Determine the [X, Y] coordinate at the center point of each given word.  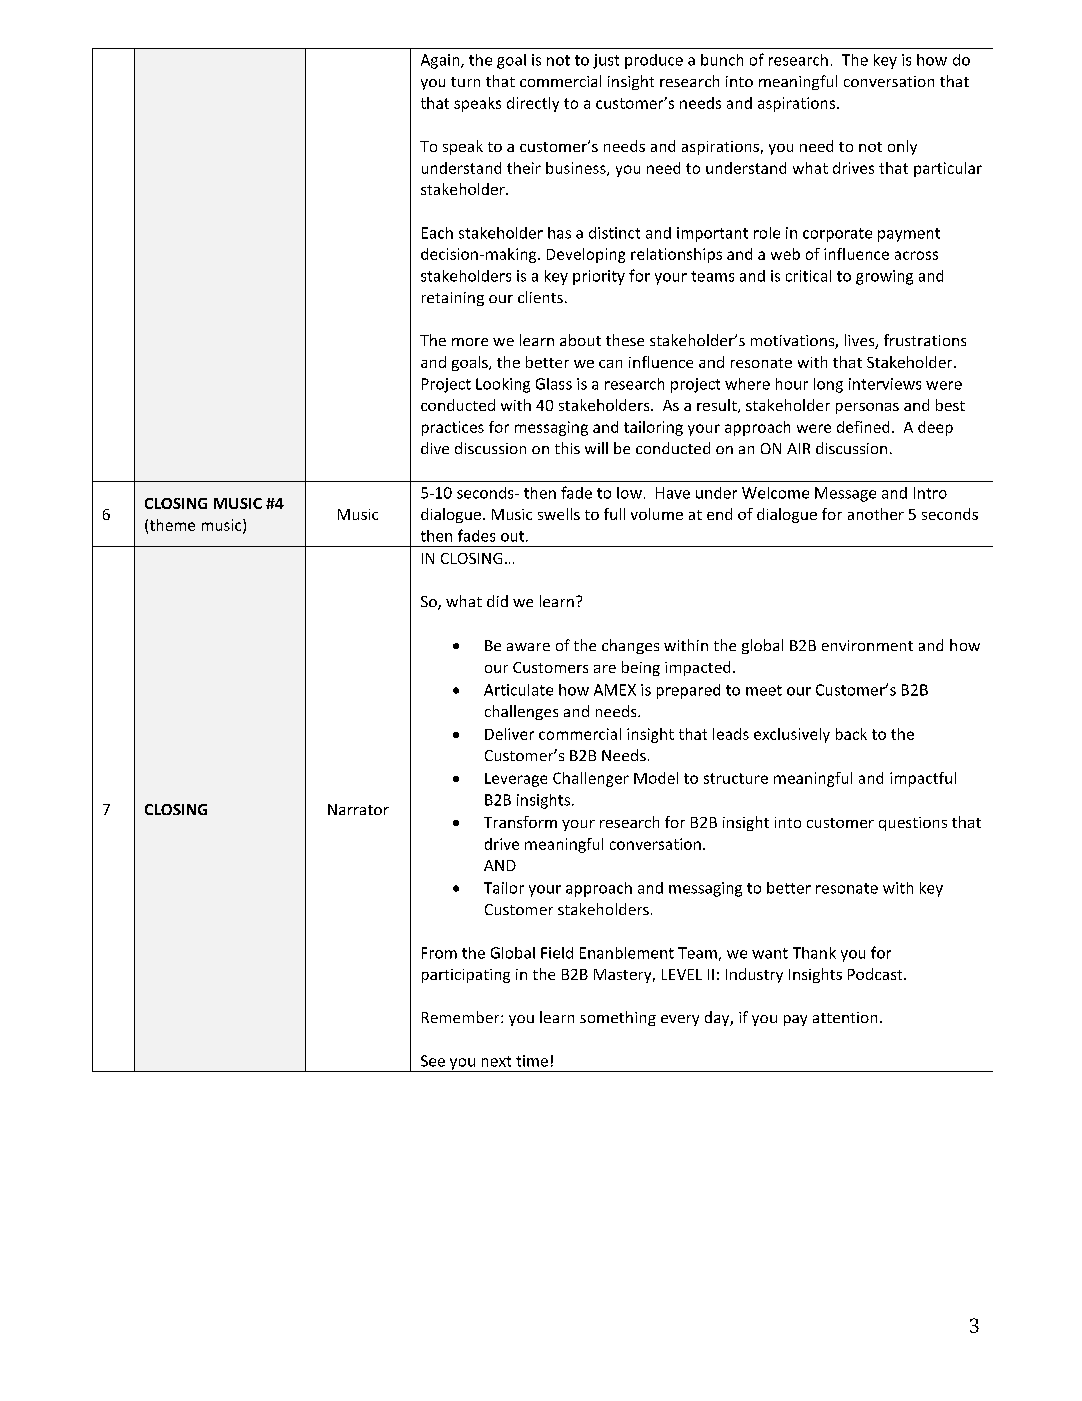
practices [453, 428]
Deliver [509, 734]
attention [845, 1017]
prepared [688, 691]
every [680, 1020]
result [718, 406]
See [433, 1061]
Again [441, 61]
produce [654, 61]
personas [867, 408]
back [851, 734]
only [902, 147]
